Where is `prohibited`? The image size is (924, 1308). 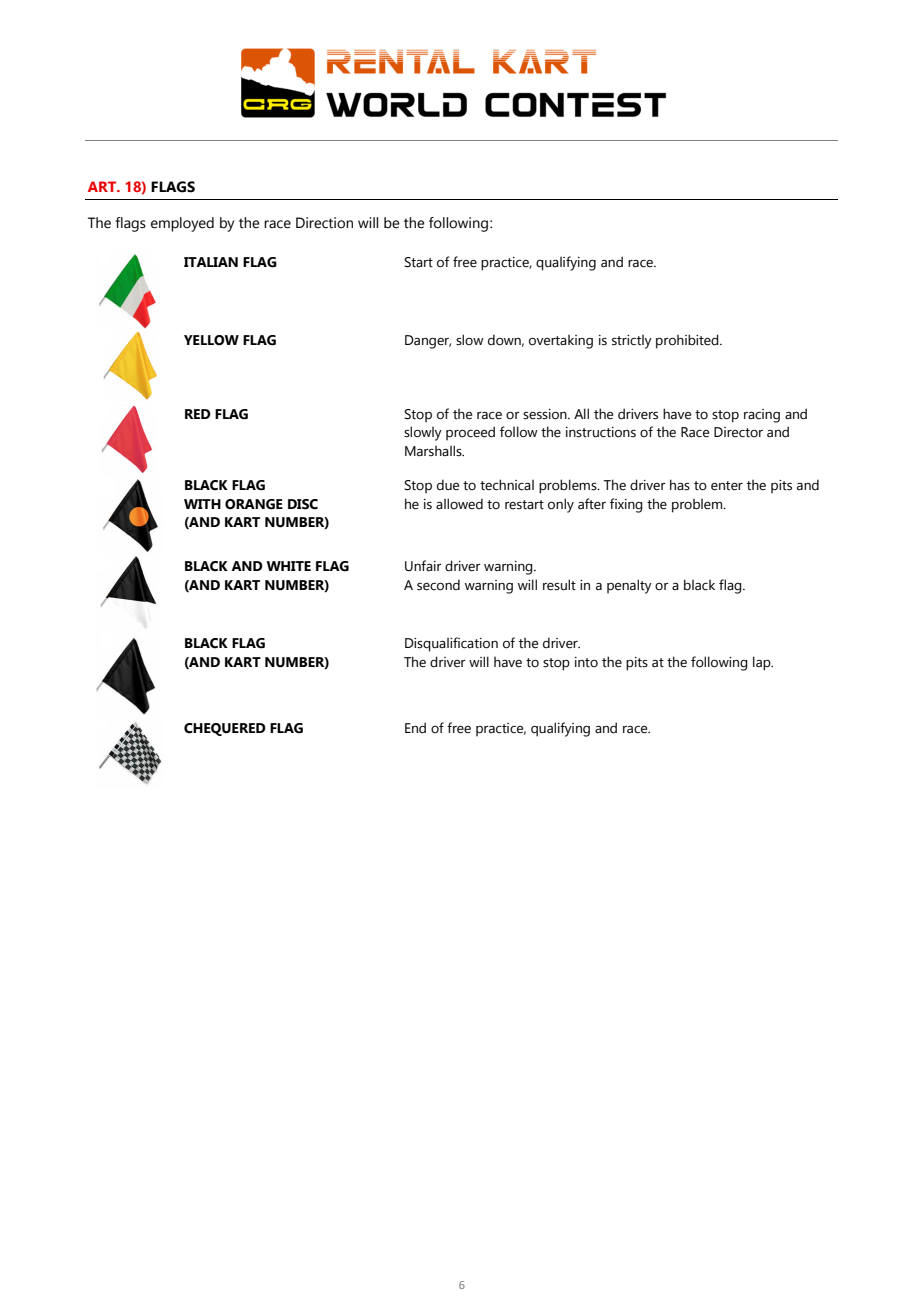 prohibited is located at coordinates (688, 341).
